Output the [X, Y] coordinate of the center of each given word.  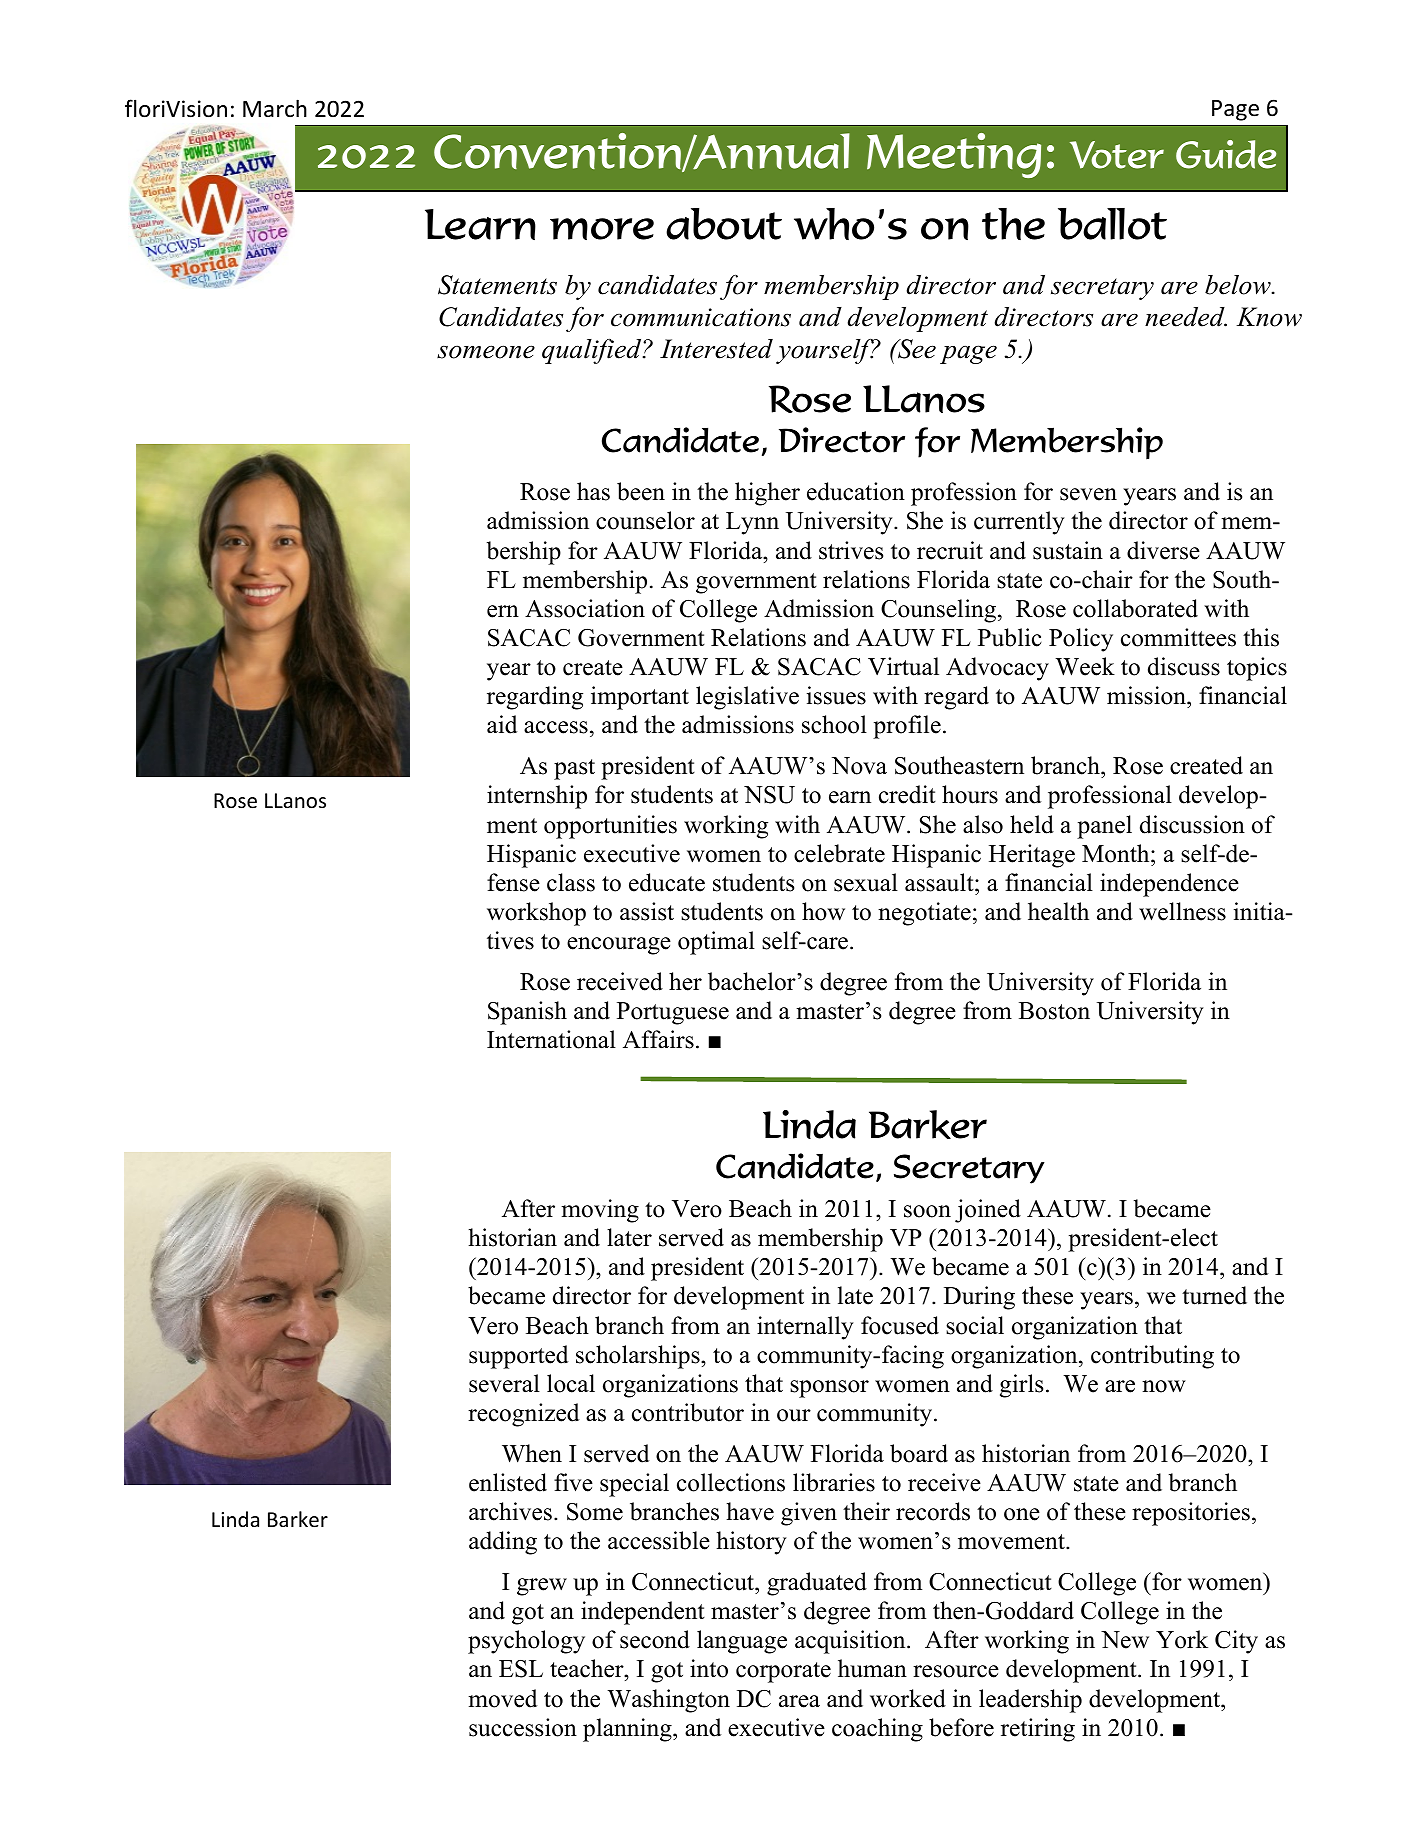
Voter [1117, 155]
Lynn [752, 523]
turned [1214, 1295]
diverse [1163, 550]
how [823, 911]
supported [519, 1357]
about [724, 224]
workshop [536, 914]
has [593, 491]
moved [503, 1698]
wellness [1182, 911]
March [275, 108]
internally [805, 1328]
